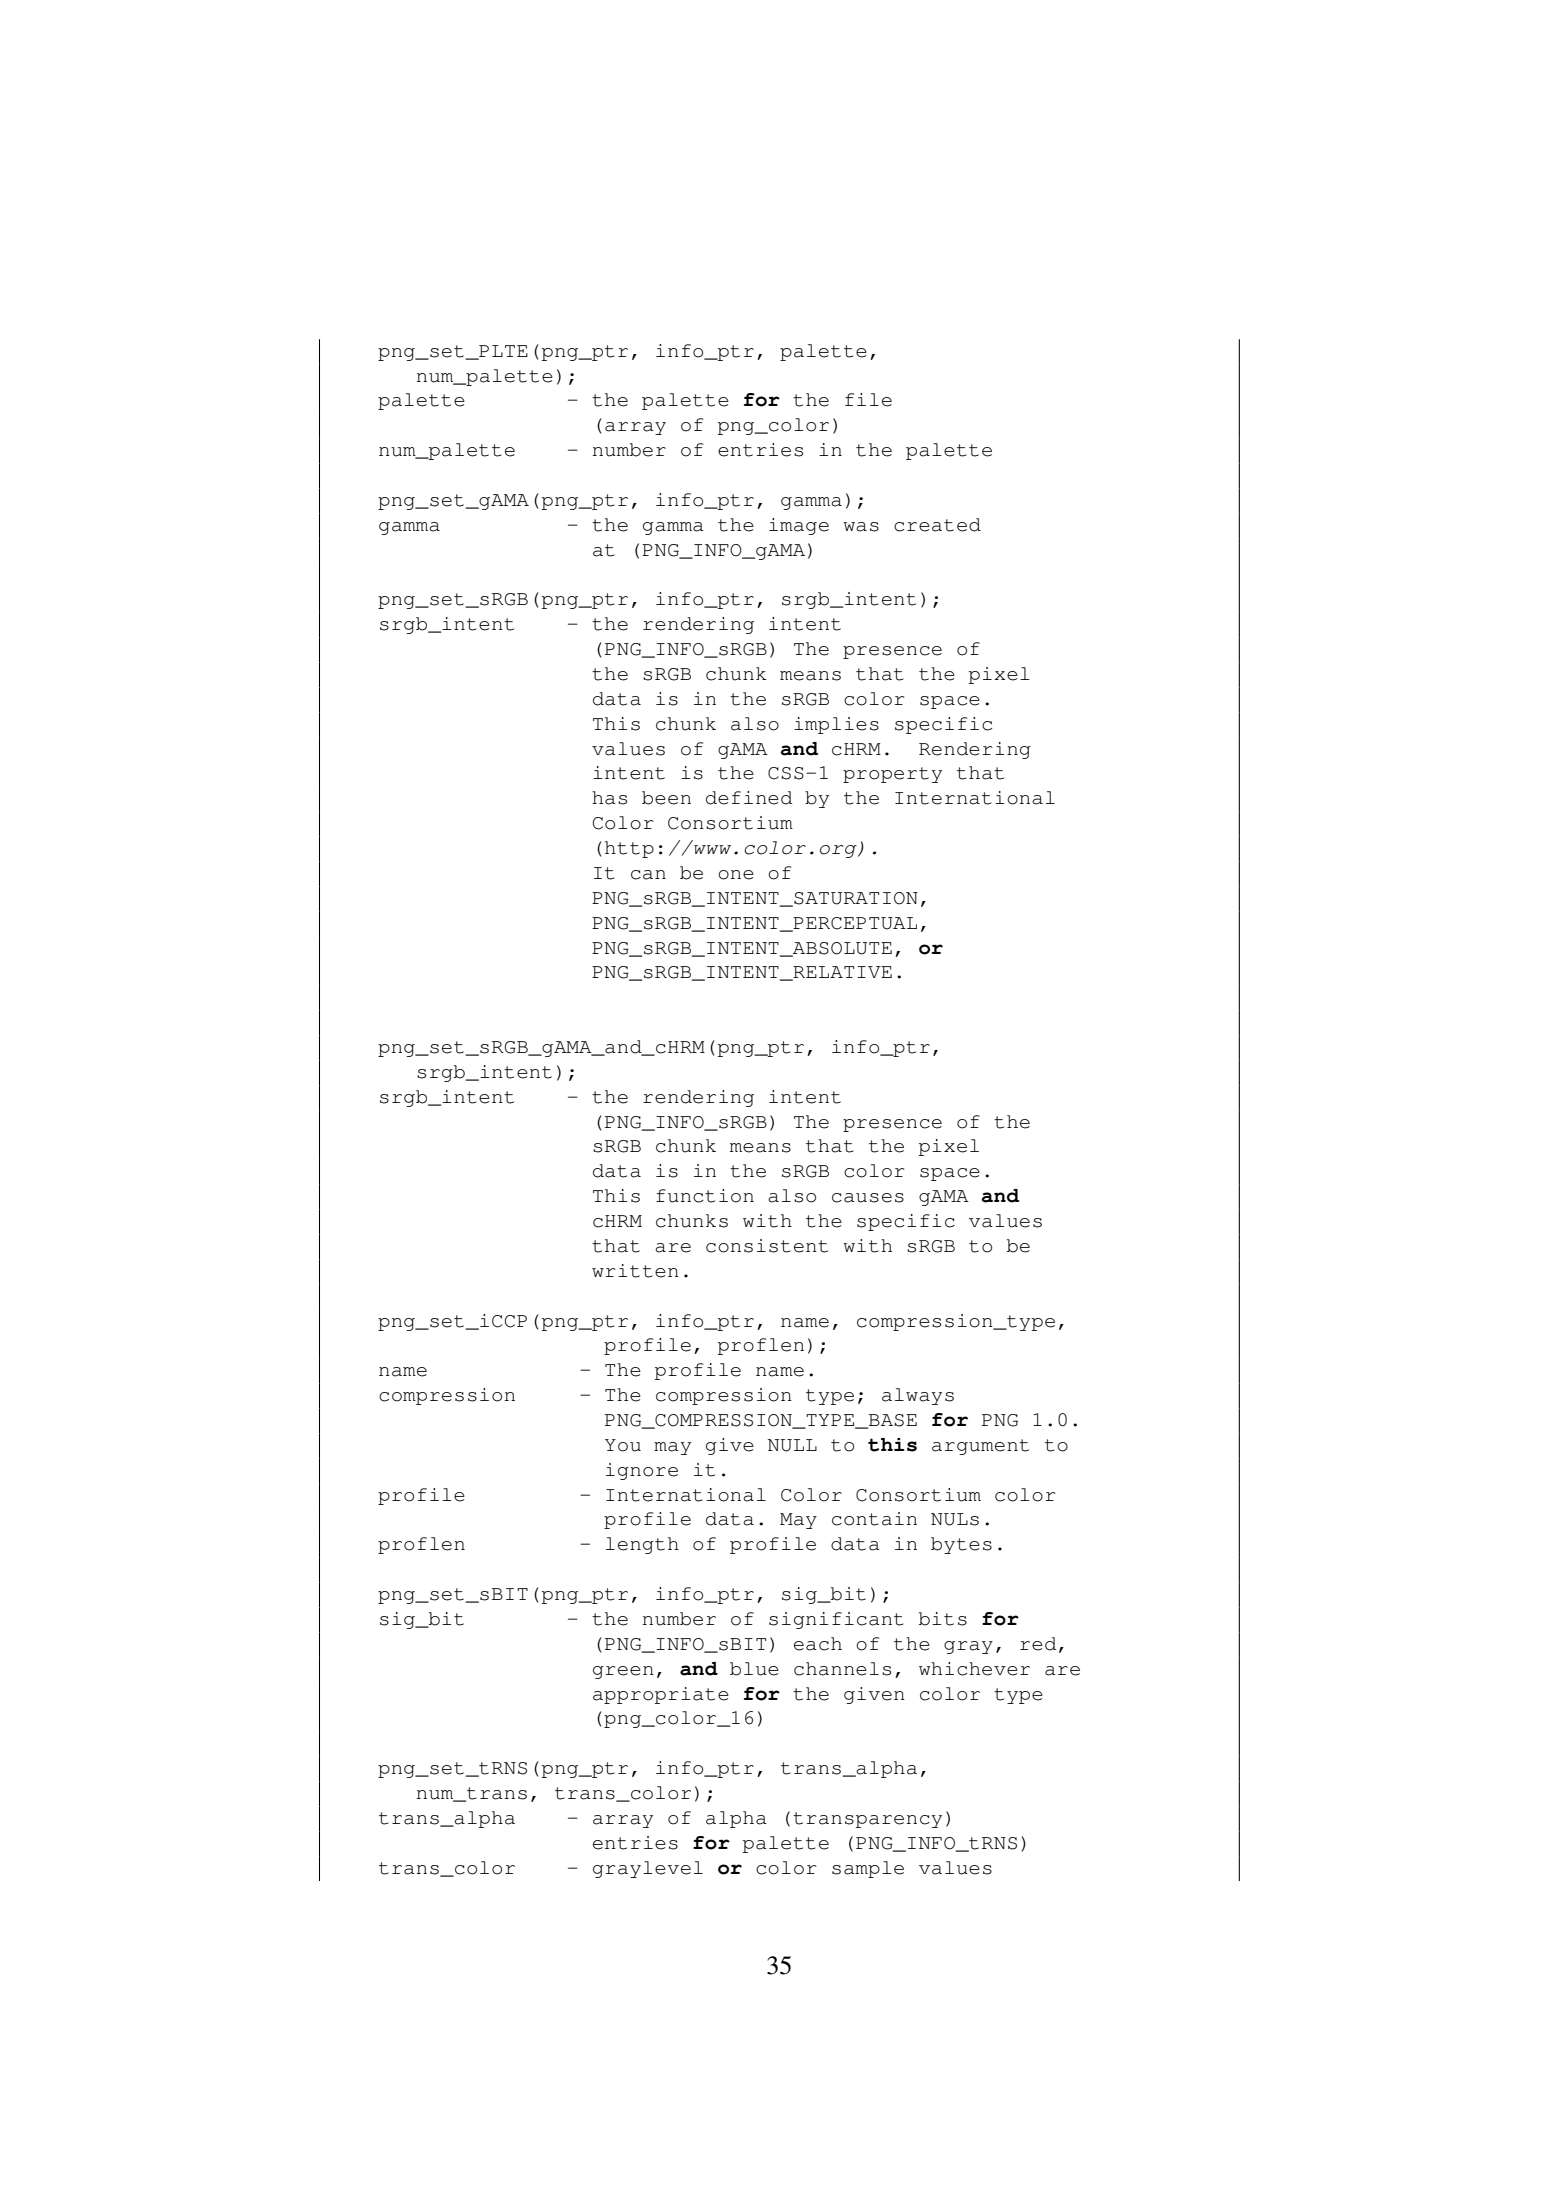  Describe the element at coordinates (736, 875) in the image. I see `one` at that location.
